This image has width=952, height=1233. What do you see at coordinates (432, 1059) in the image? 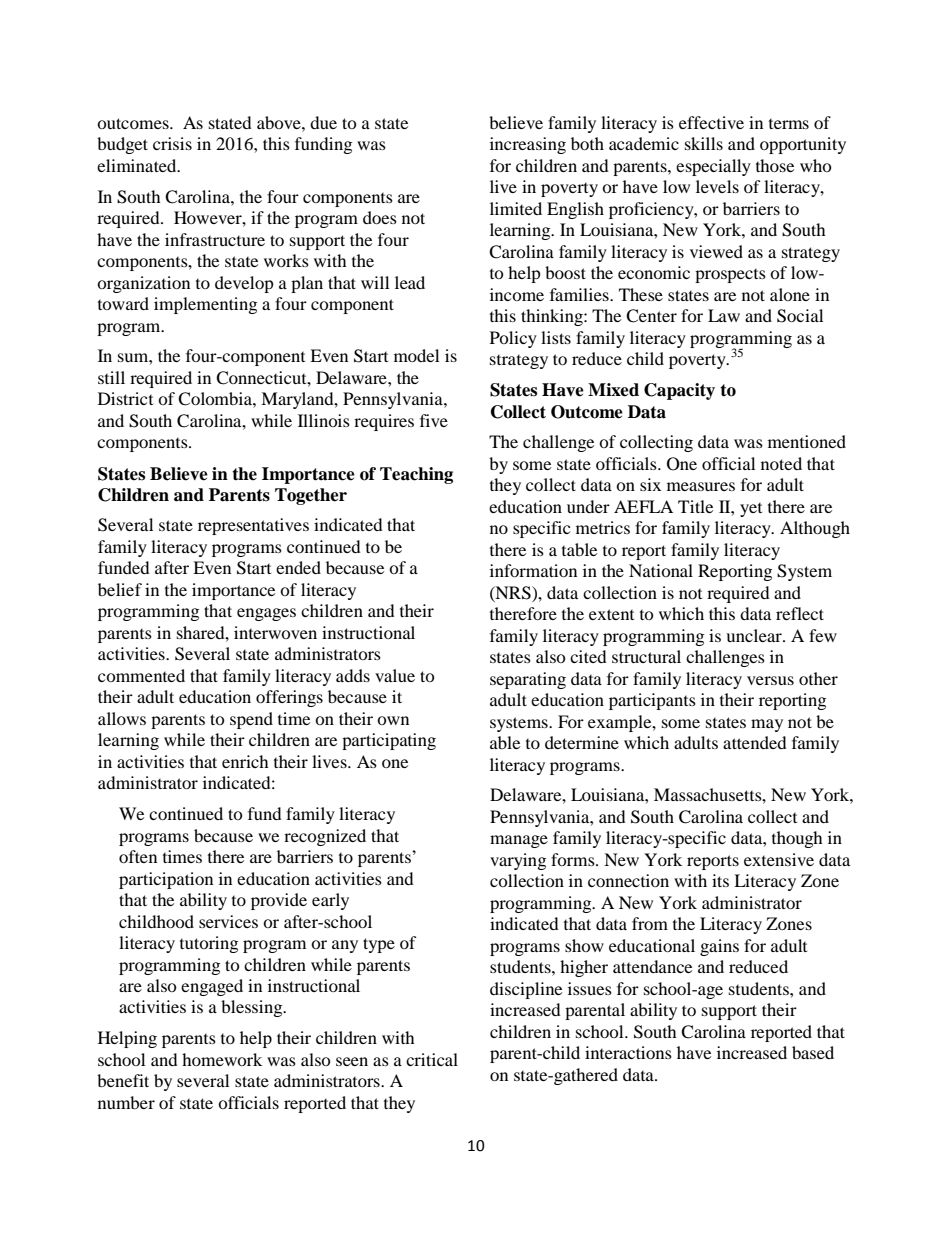
I see `critical` at bounding box center [432, 1059].
